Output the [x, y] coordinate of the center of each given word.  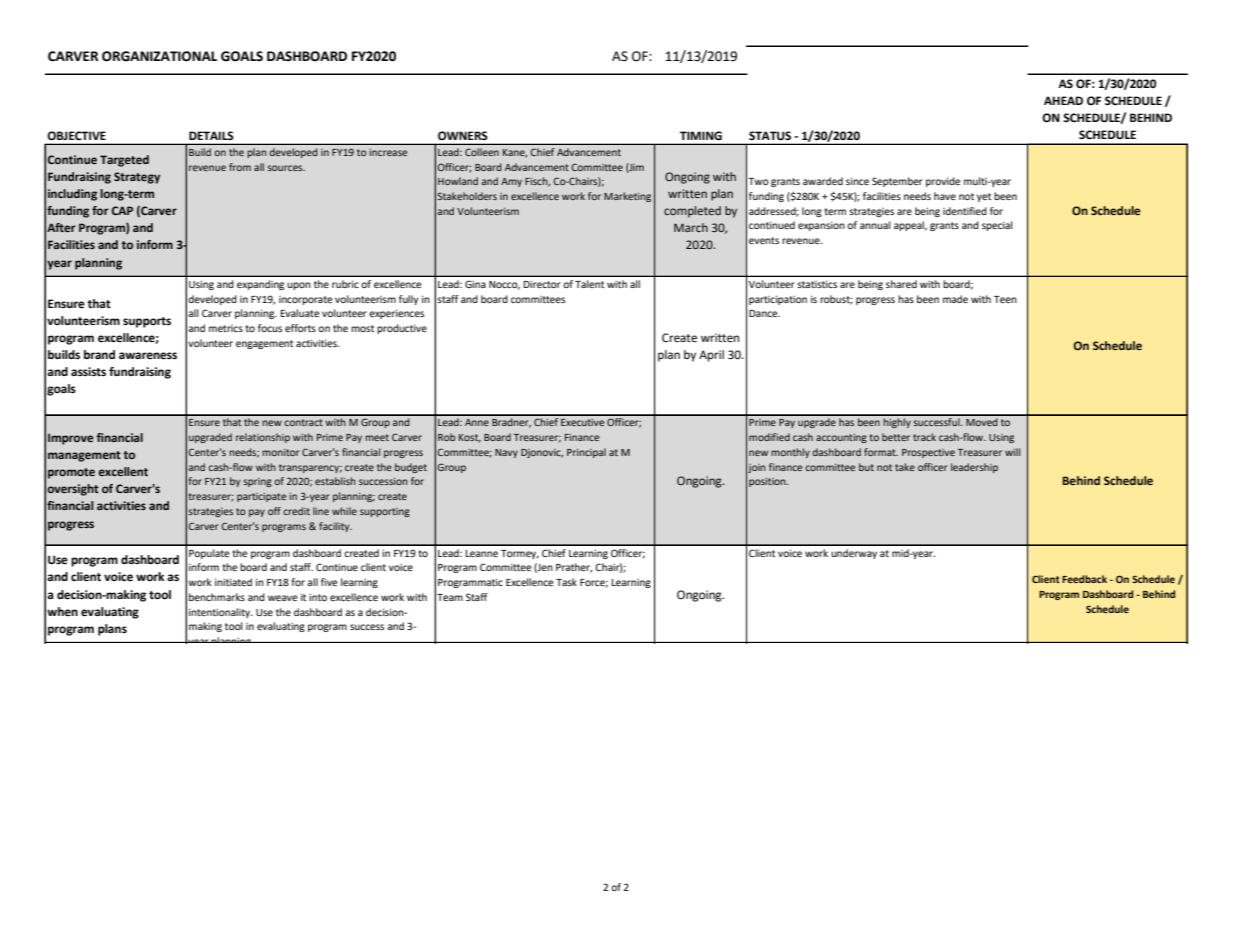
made [955, 299]
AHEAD [1063, 100]
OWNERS [462, 135]
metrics [226, 328]
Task [566, 582]
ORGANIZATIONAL [159, 56]
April [711, 356]
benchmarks [217, 597]
